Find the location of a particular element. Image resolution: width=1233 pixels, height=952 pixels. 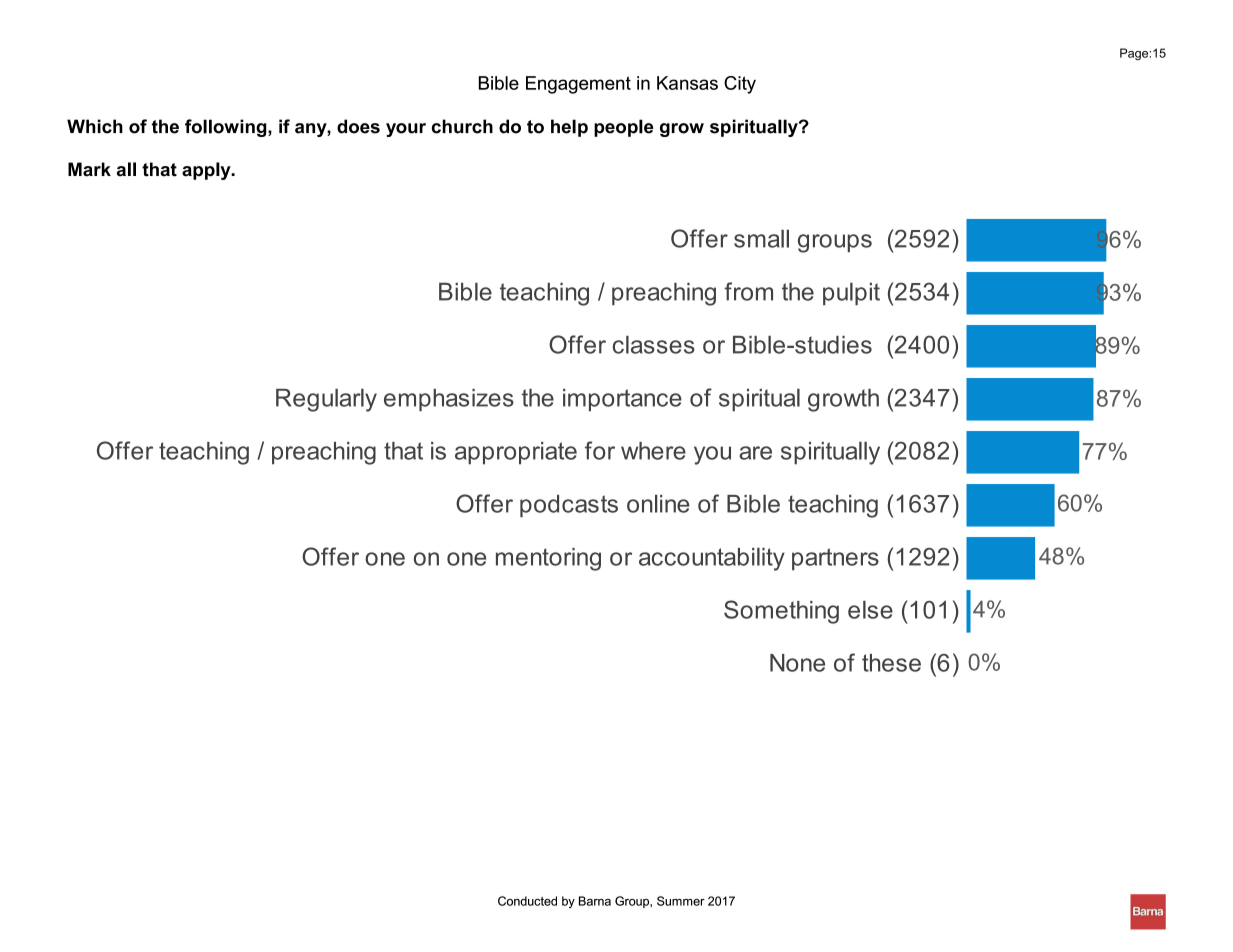

Something is located at coordinates (781, 612).
